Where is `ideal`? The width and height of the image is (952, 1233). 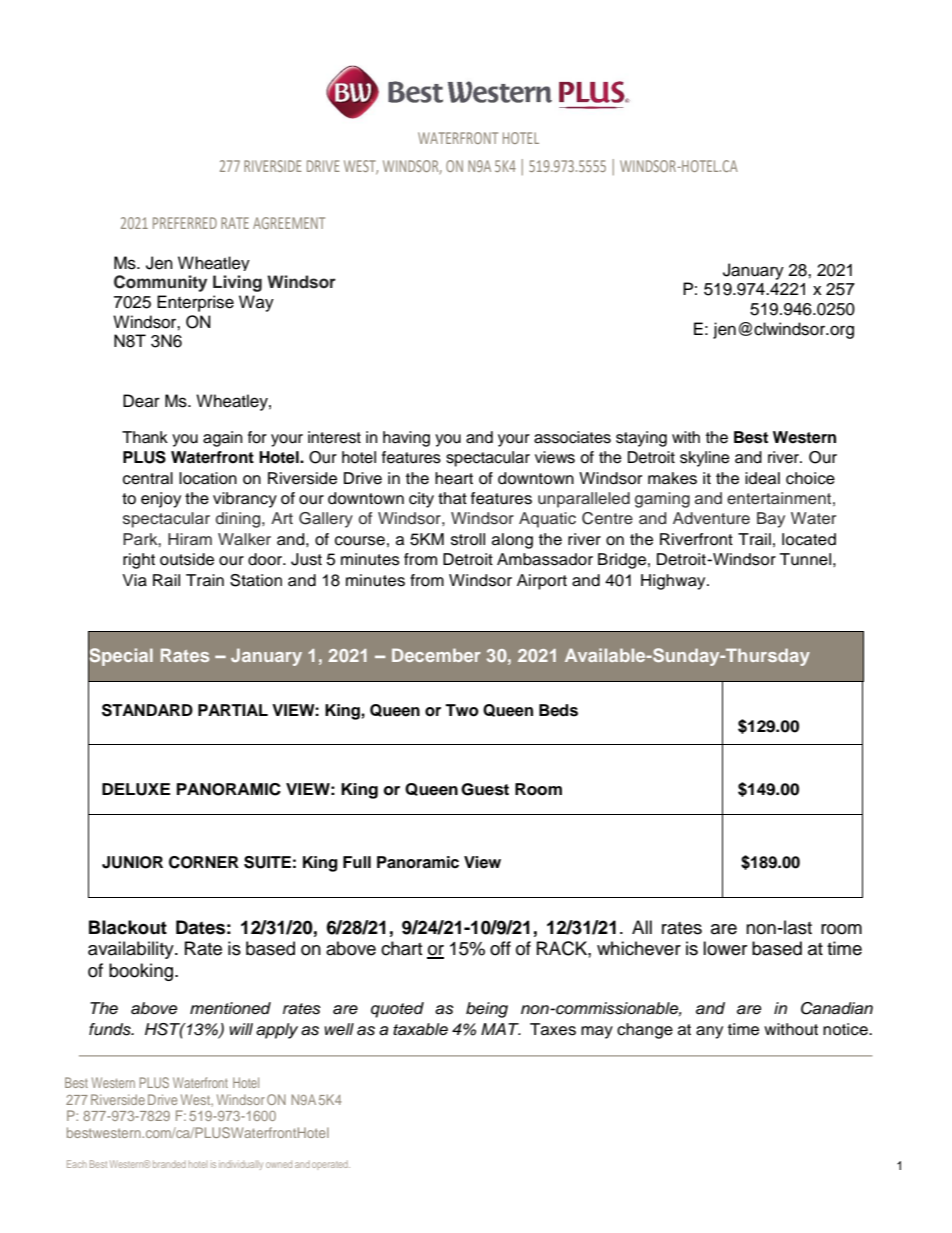 ideal is located at coordinates (762, 478).
